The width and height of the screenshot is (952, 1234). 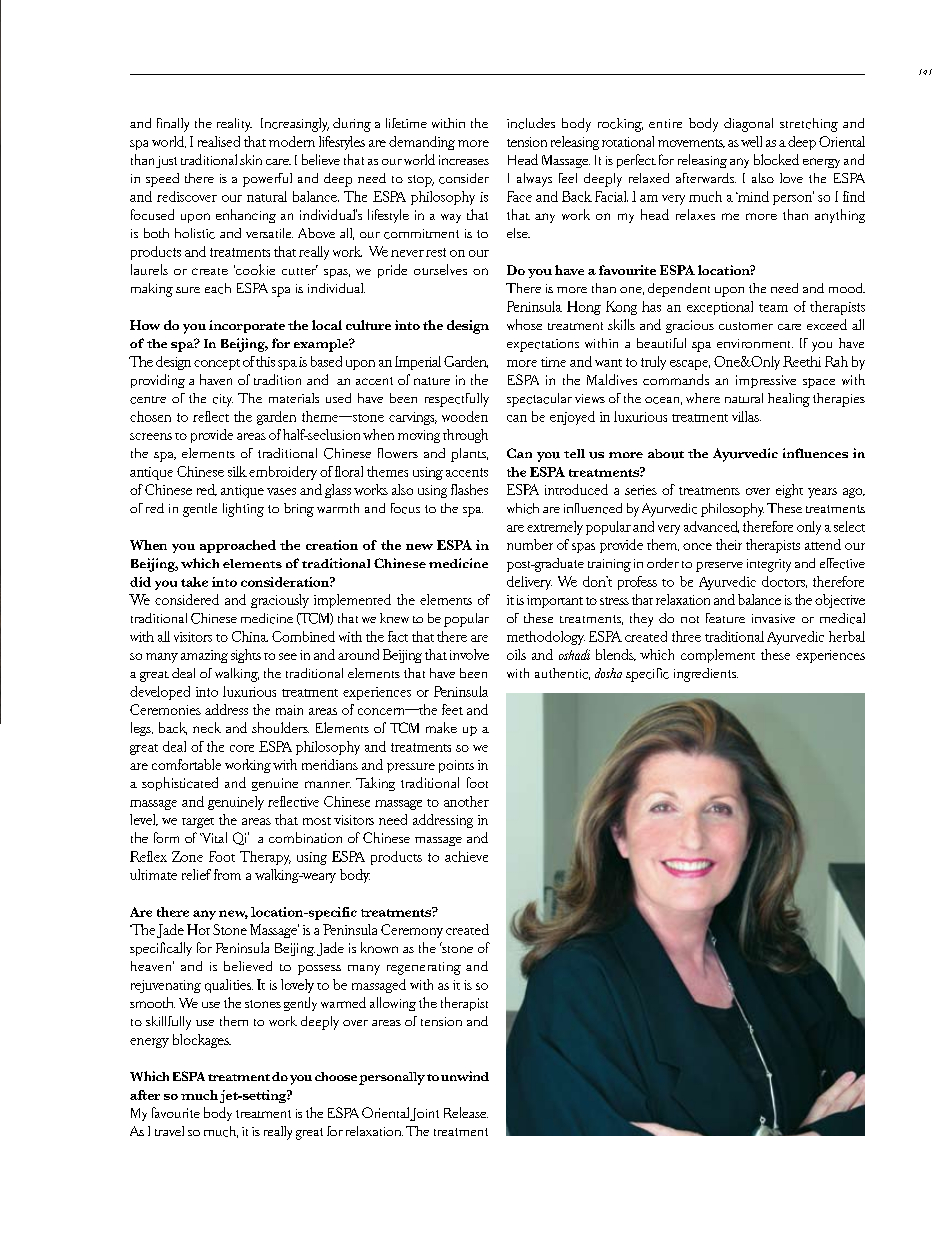 I want to click on realised, so click(x=219, y=141).
